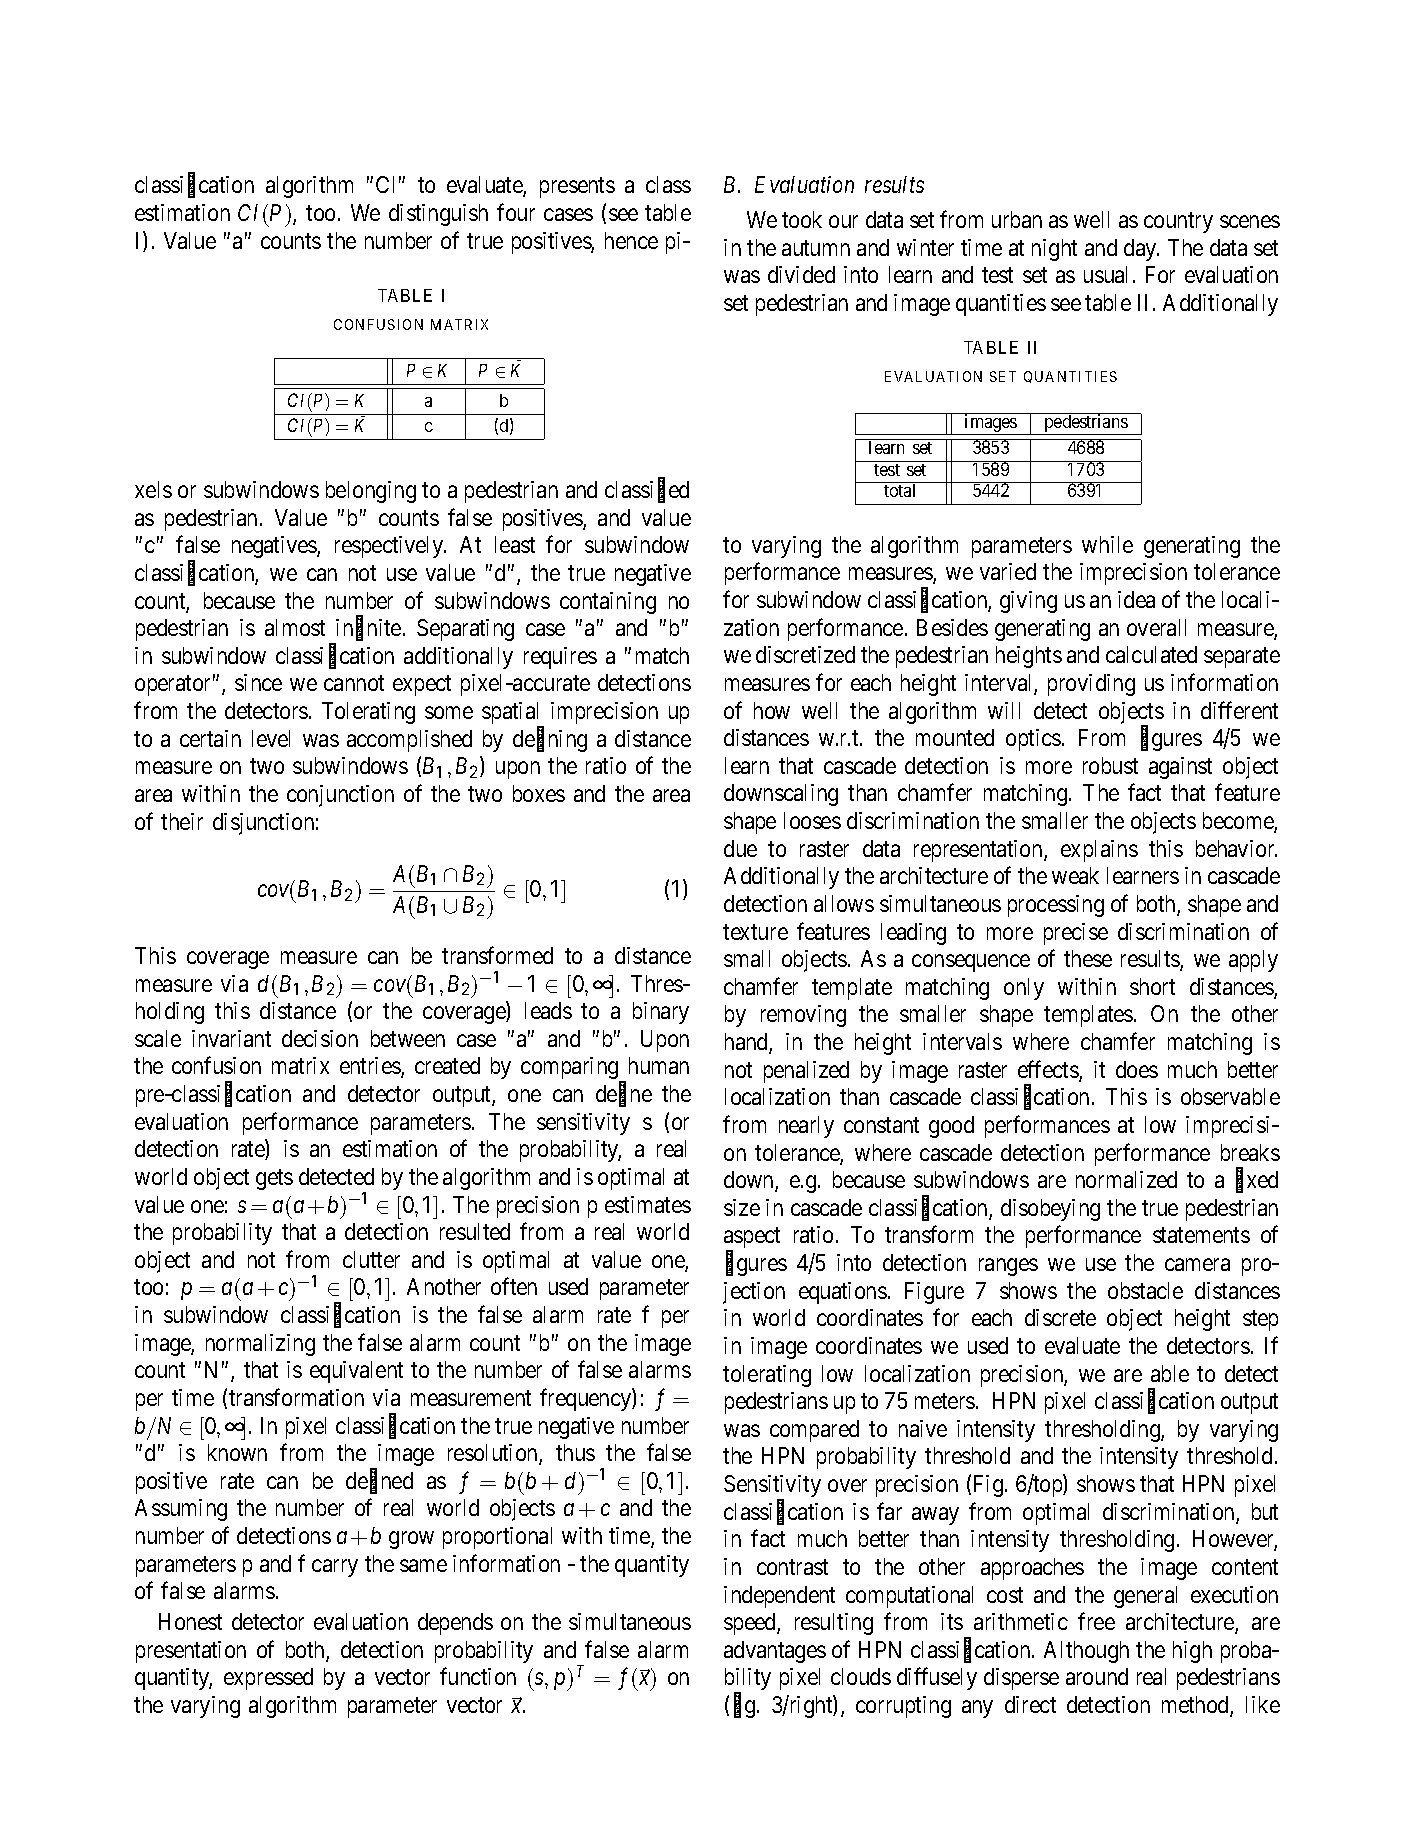 The width and height of the image is (1414, 1830). What do you see at coordinates (740, 848) in the image?
I see `due` at bounding box center [740, 848].
